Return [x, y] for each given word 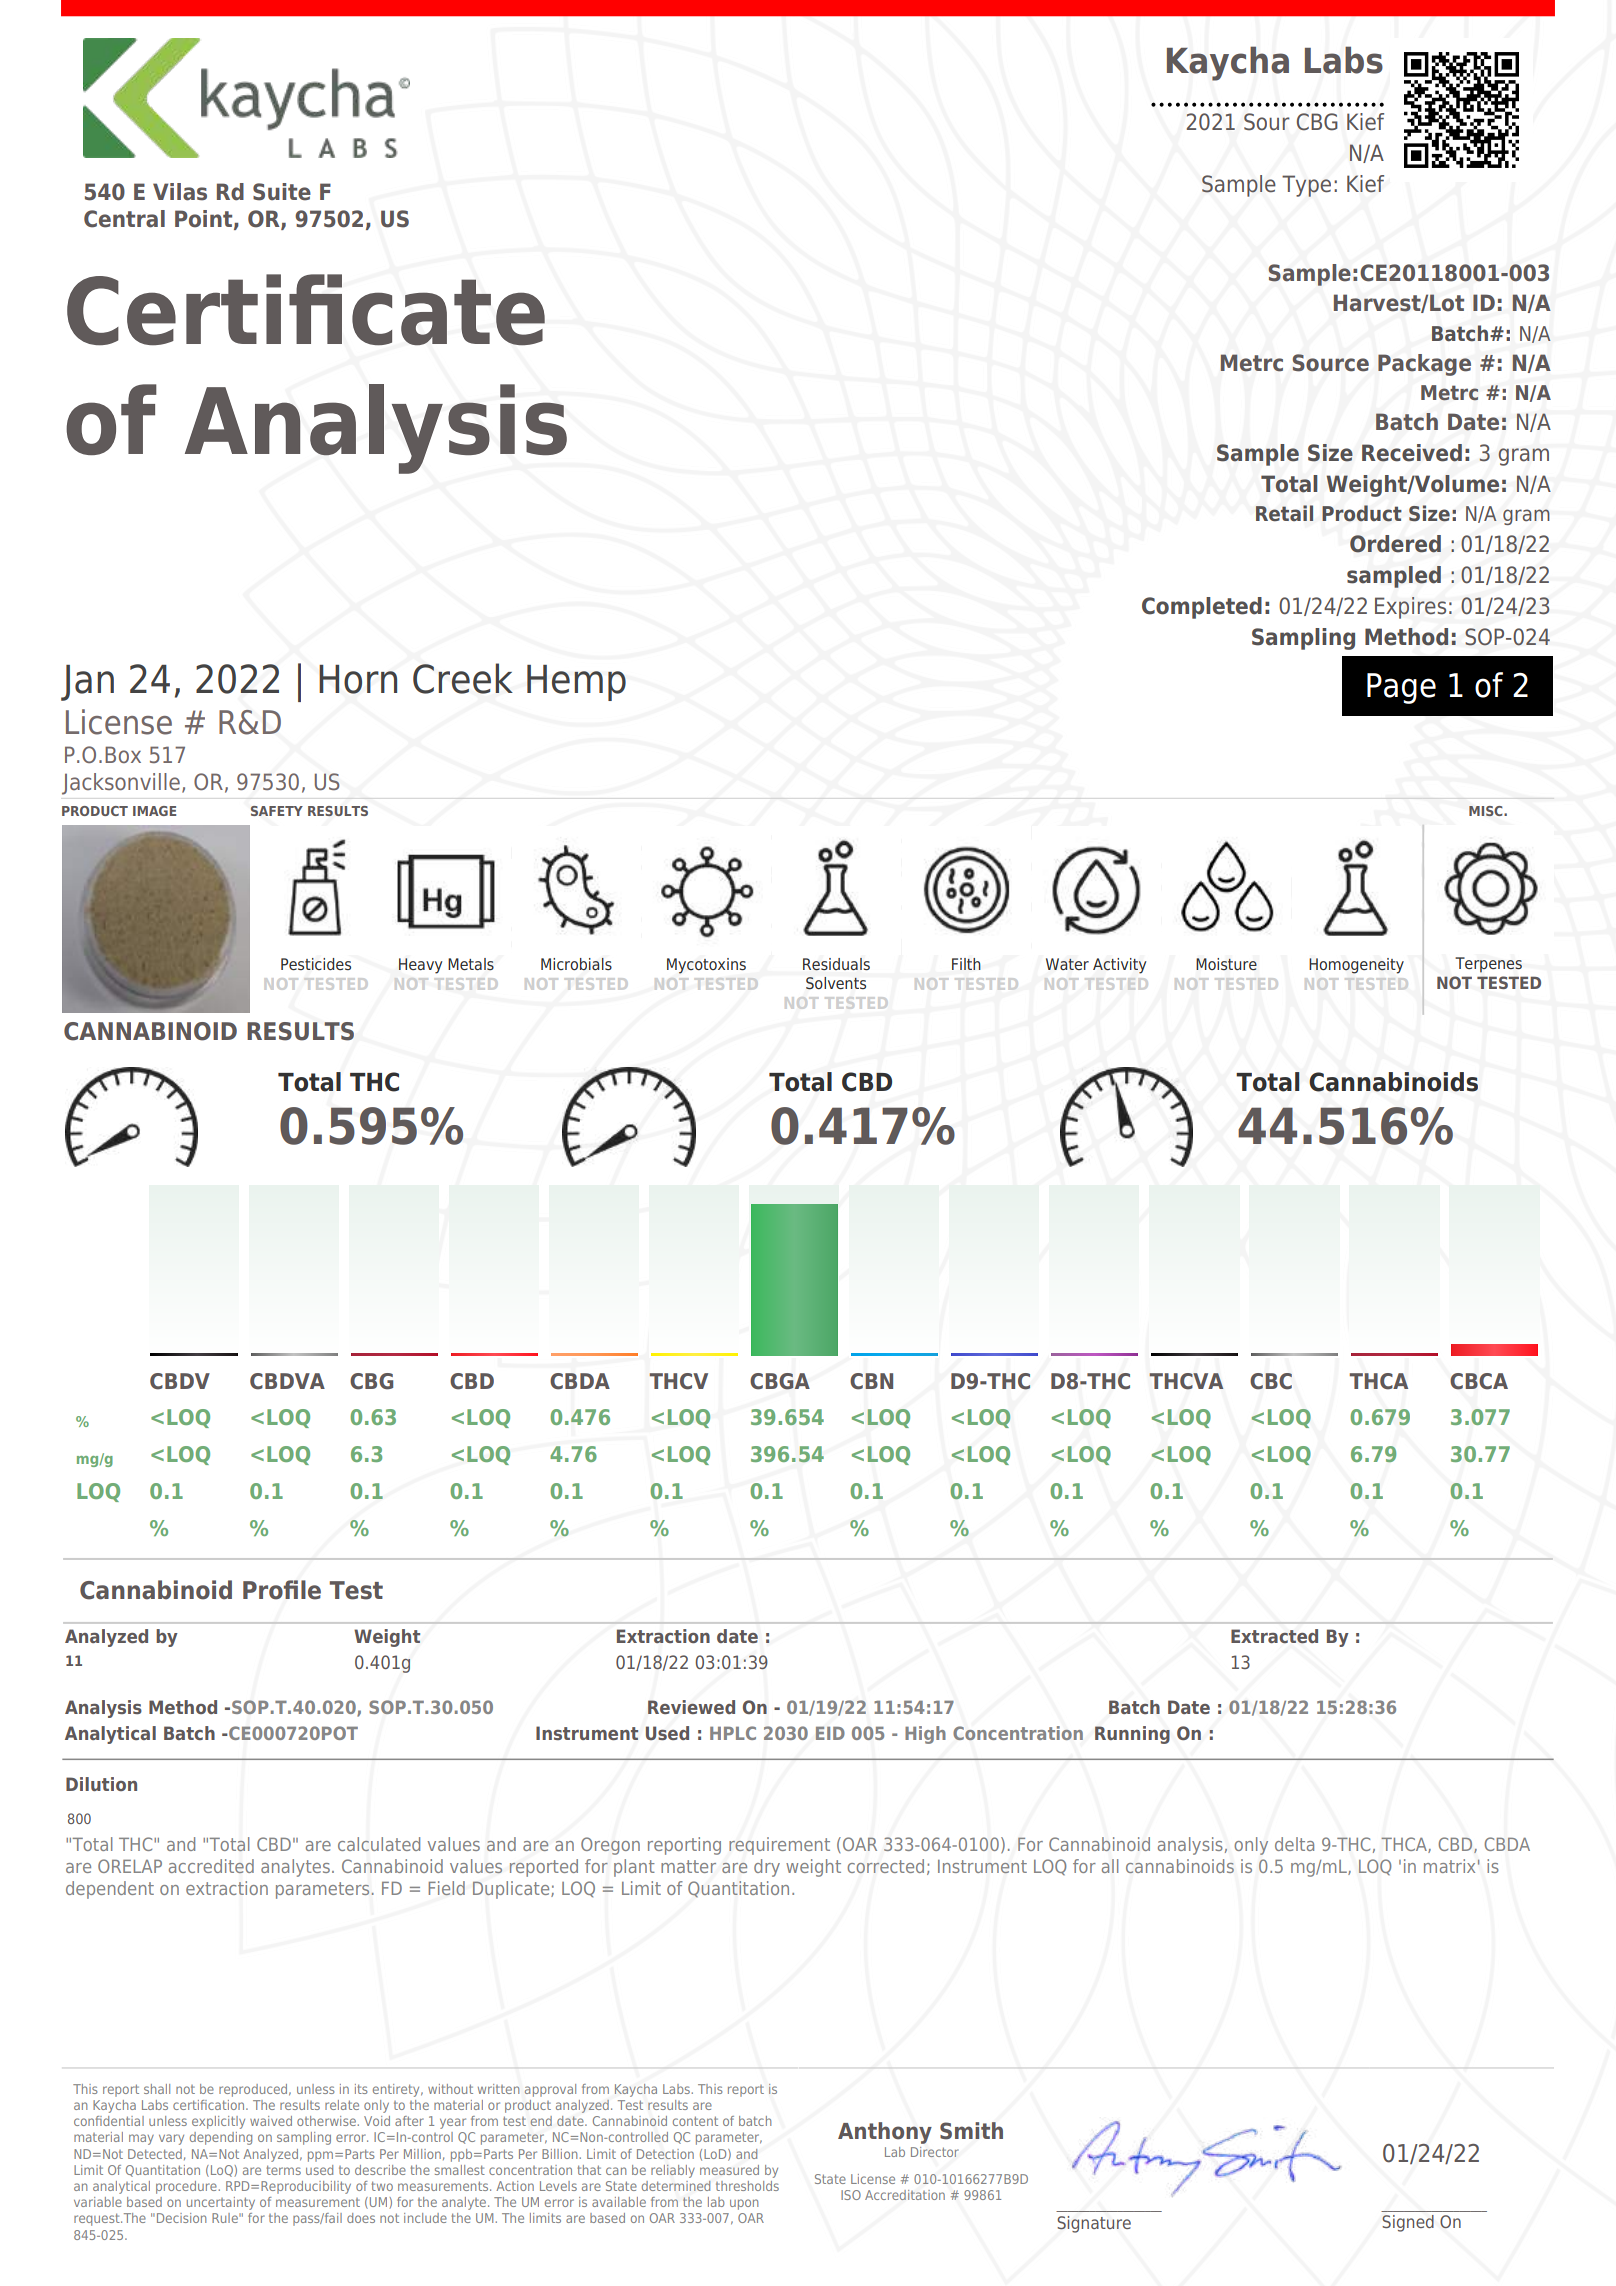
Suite [282, 192]
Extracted [1274, 1636]
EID [830, 1733]
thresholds [747, 2186]
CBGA [780, 1381]
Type [1306, 186]
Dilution [101, 1784]
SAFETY [277, 811]
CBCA [1479, 1381]
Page [1401, 688]
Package [1424, 365]
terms [283, 2170]
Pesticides [316, 964]
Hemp [576, 683]
